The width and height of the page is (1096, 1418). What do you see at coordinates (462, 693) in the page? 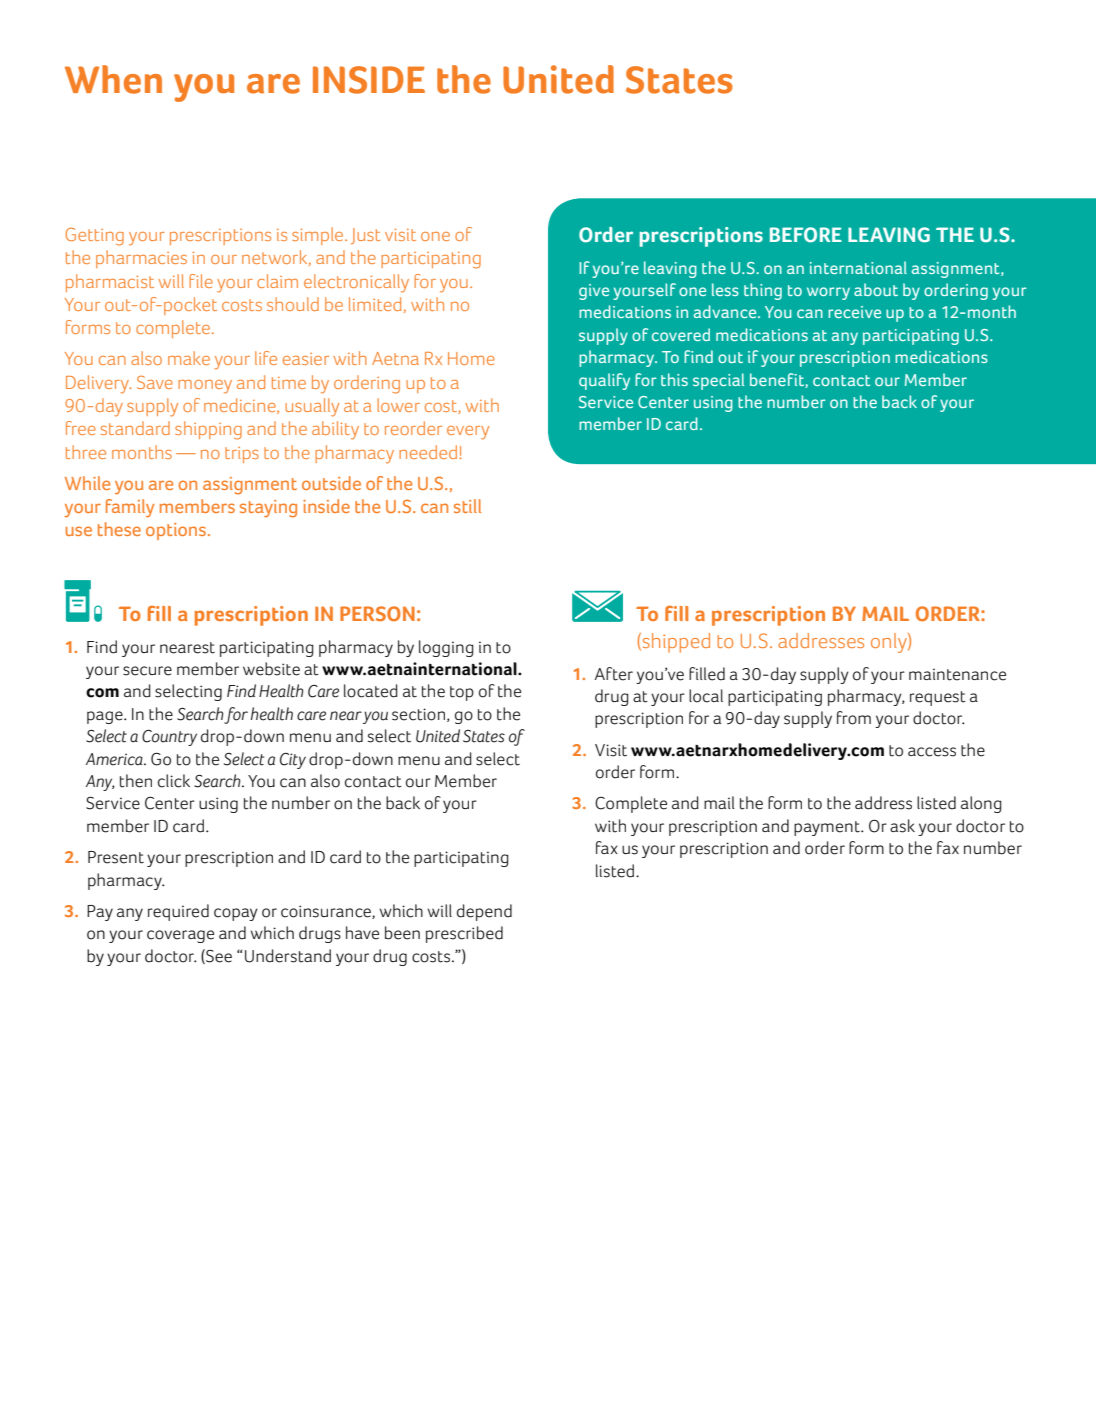
I see `top` at bounding box center [462, 693].
